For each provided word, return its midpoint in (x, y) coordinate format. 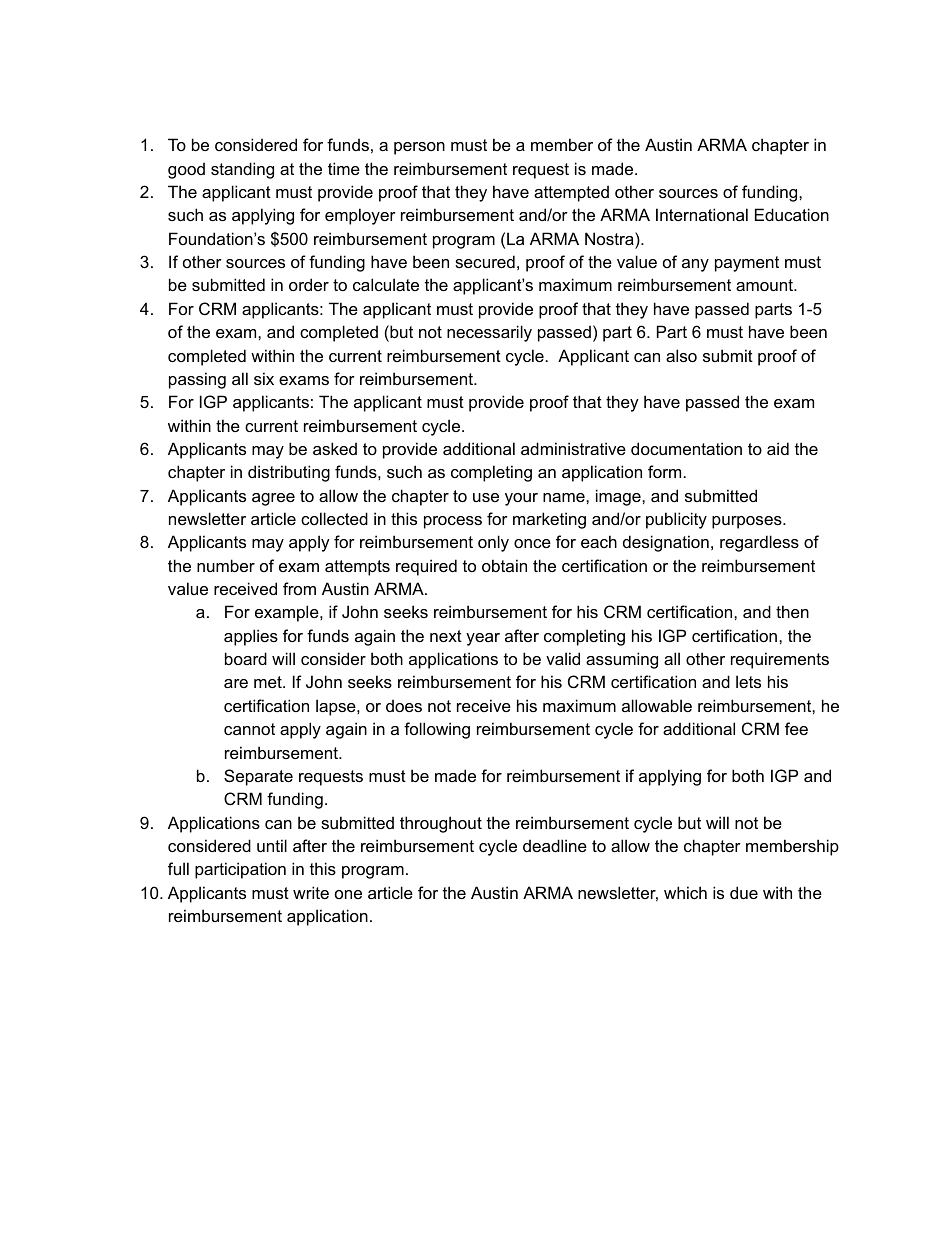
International (702, 214)
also (681, 355)
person (419, 148)
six (264, 378)
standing (242, 170)
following (437, 730)
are (236, 683)
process (453, 522)
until (272, 845)
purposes (748, 522)
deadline (555, 845)
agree (273, 499)
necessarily (489, 333)
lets (748, 681)
